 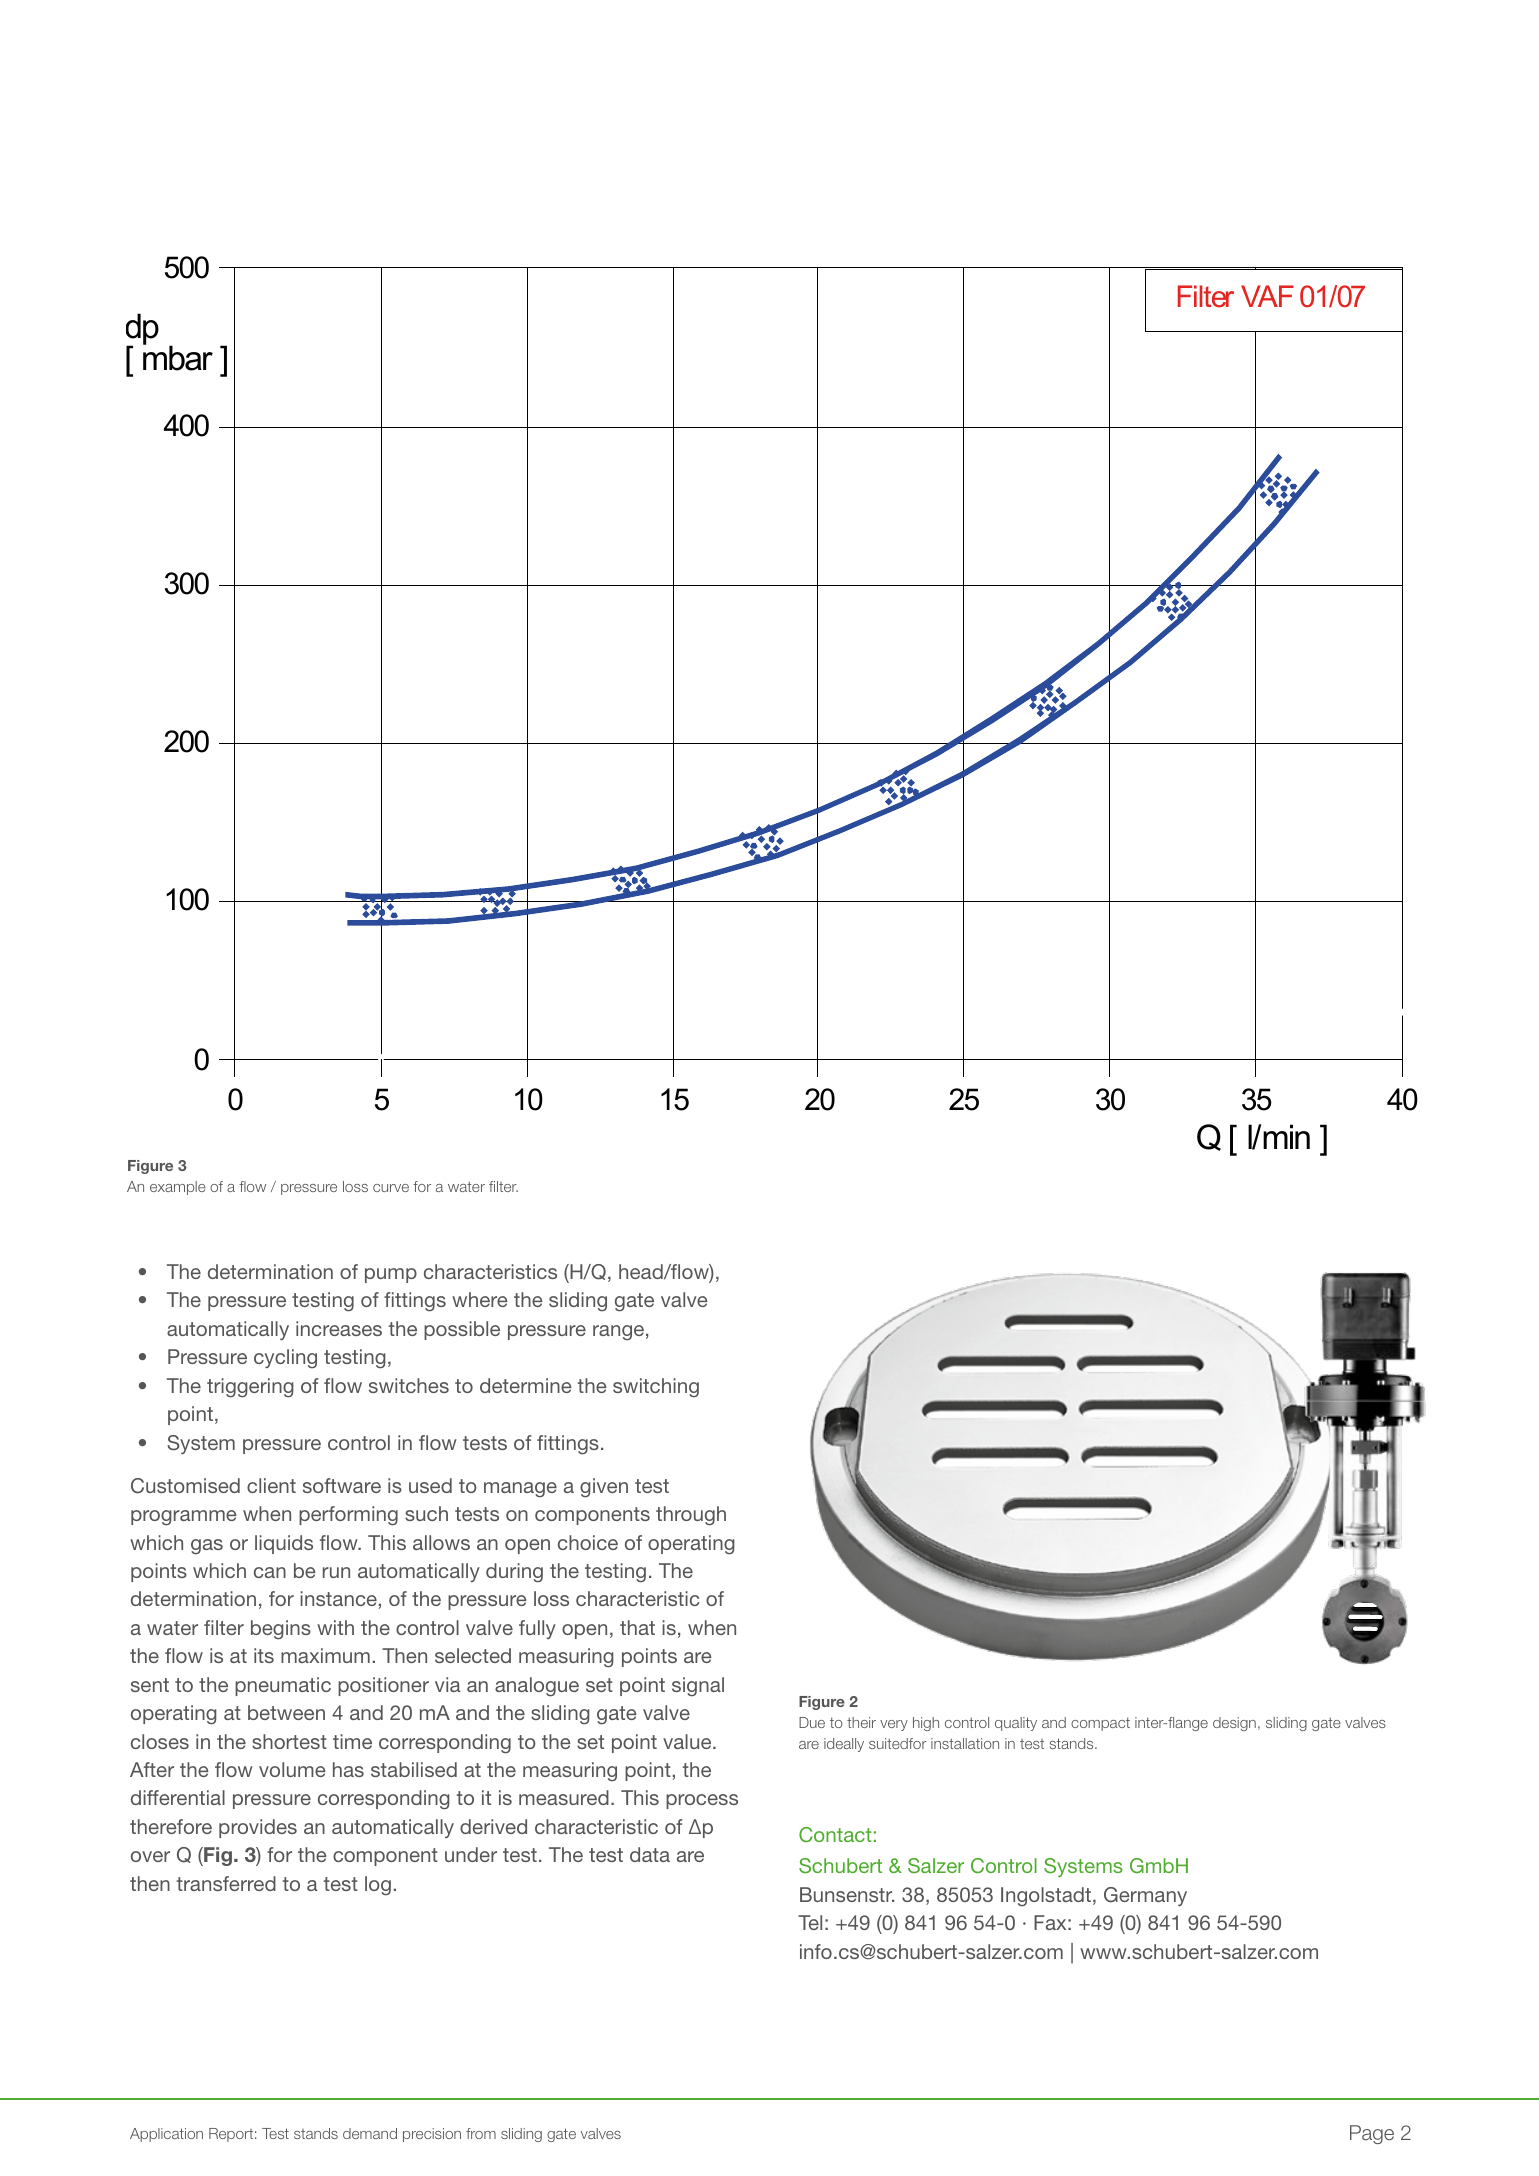 What do you see at coordinates (691, 1516) in the screenshot?
I see `through` at bounding box center [691, 1516].
